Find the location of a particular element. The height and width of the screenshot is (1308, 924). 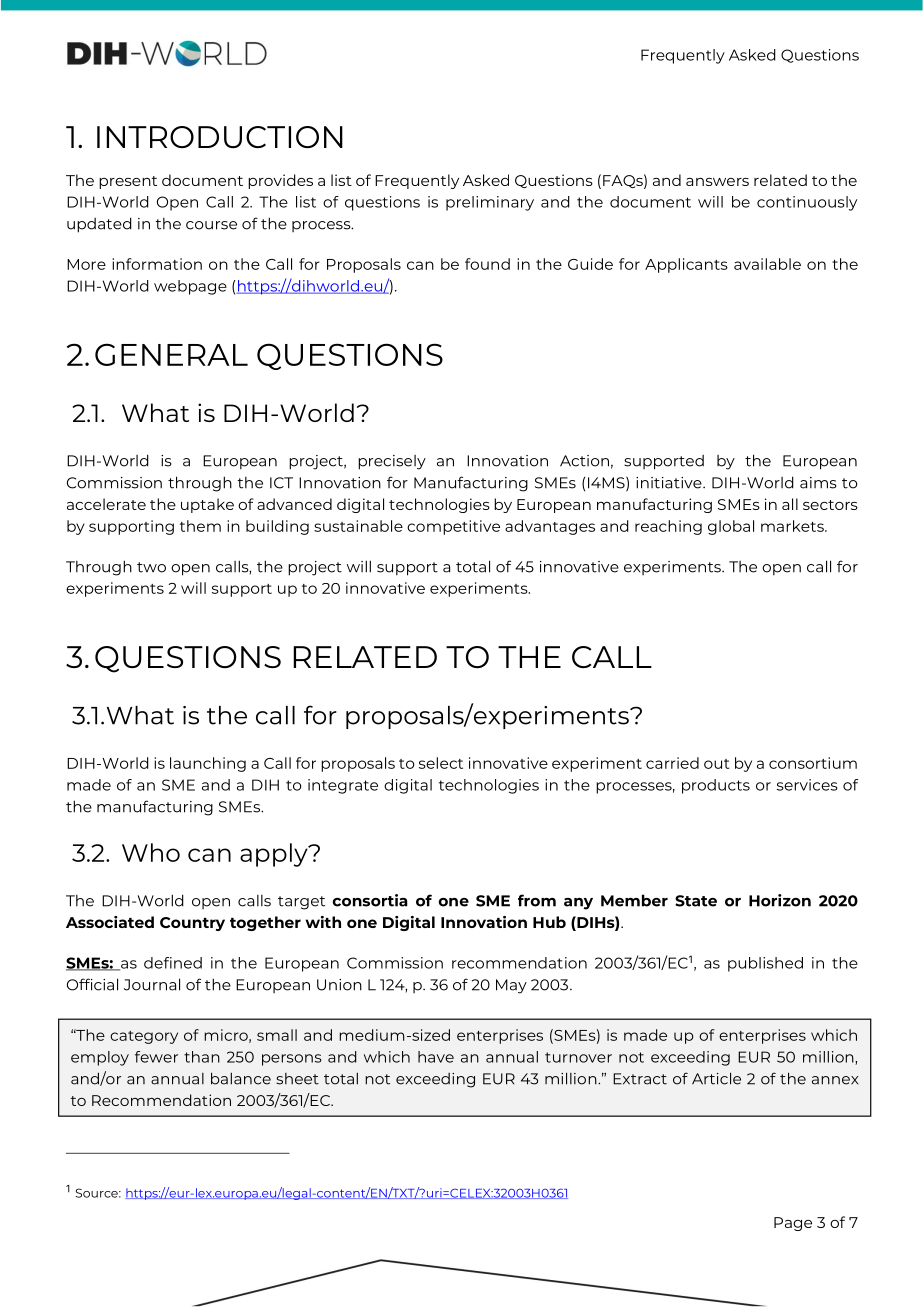

present is located at coordinates (128, 182).
